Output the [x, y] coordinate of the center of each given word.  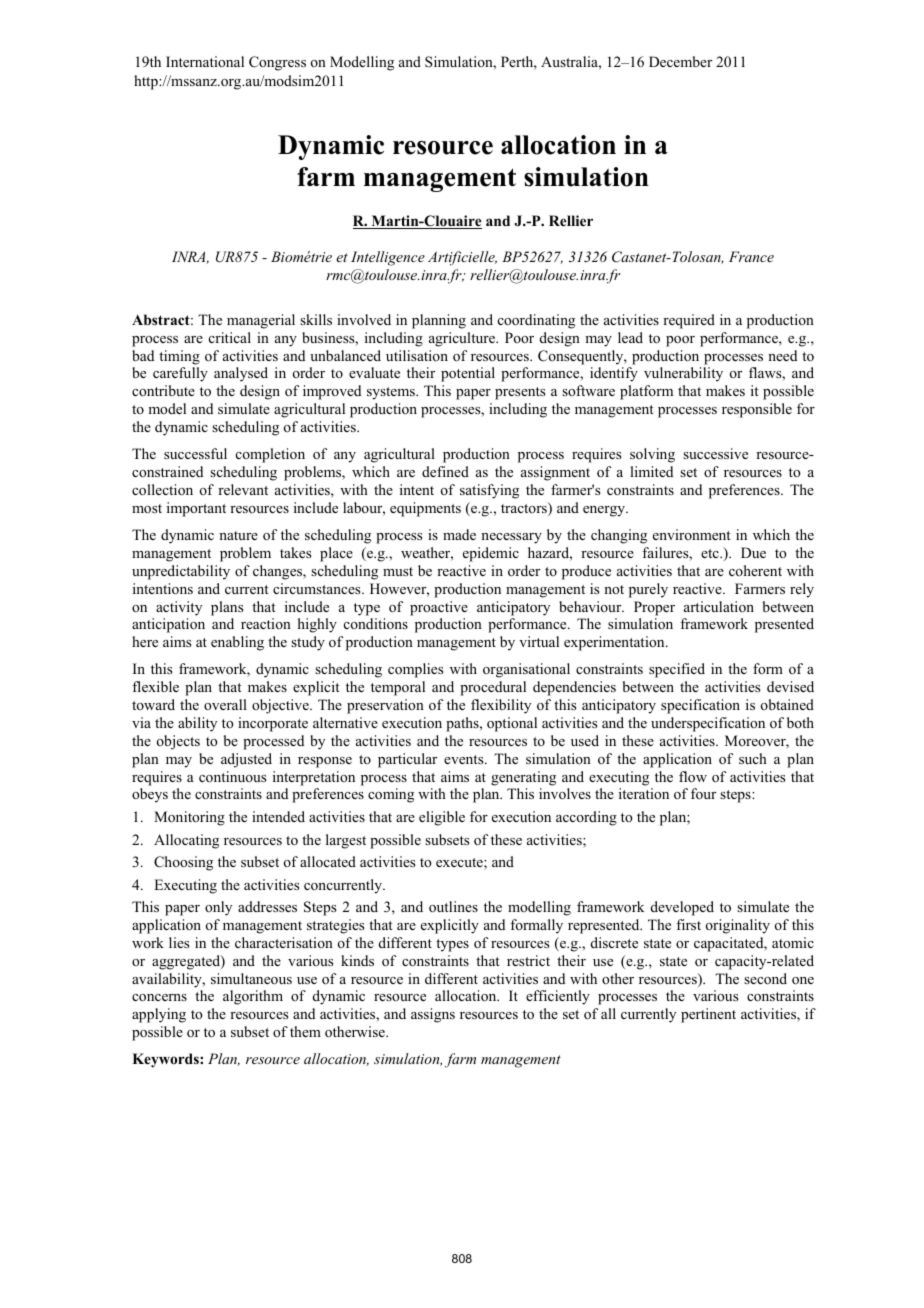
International [205, 61]
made [459, 534]
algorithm [253, 997]
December [680, 61]
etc [711, 553]
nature [238, 535]
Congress [277, 63]
